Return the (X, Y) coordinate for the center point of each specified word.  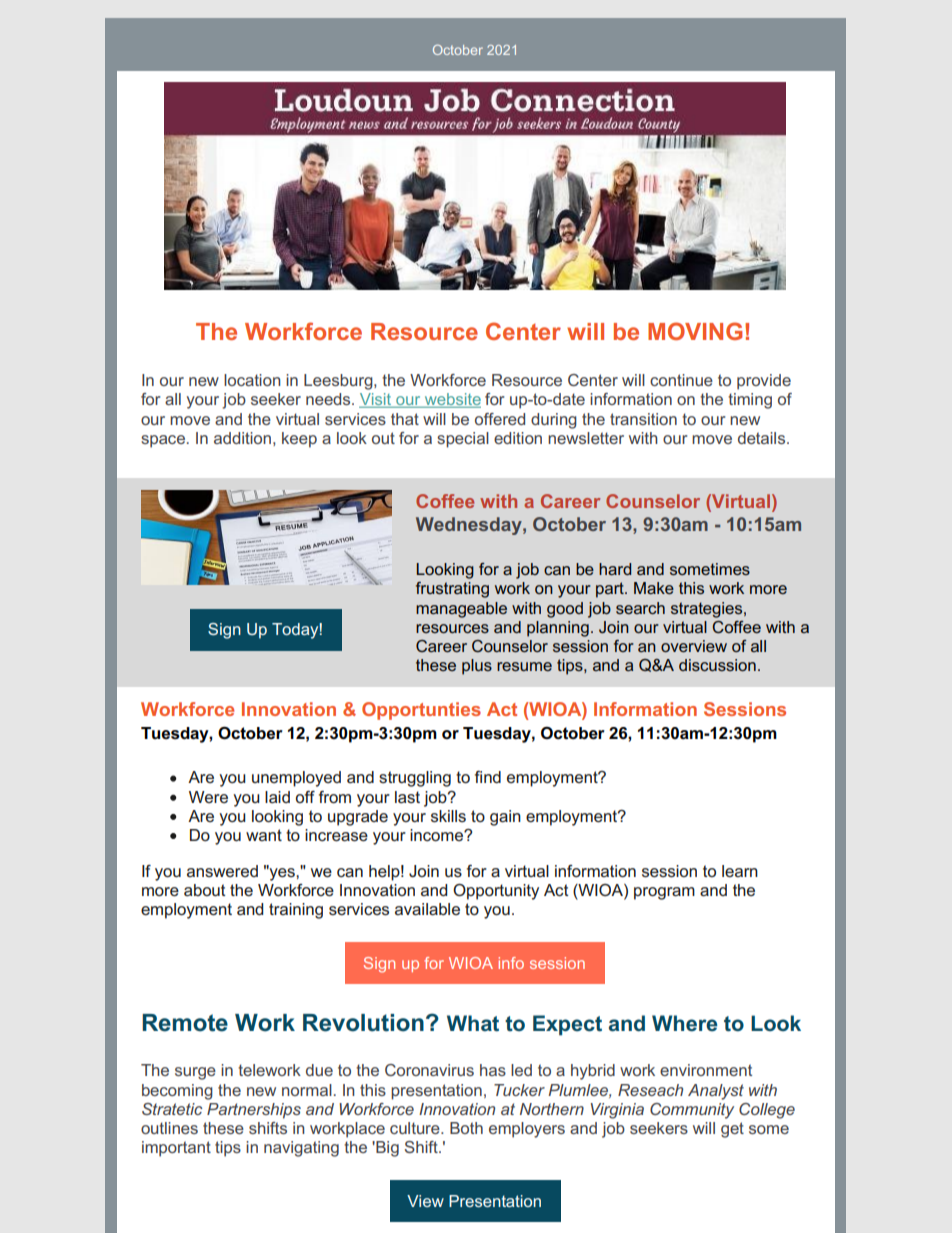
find (488, 777)
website (451, 400)
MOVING (695, 331)
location (252, 380)
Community (692, 1111)
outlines (169, 1128)
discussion (717, 665)
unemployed (296, 779)
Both (466, 1128)
